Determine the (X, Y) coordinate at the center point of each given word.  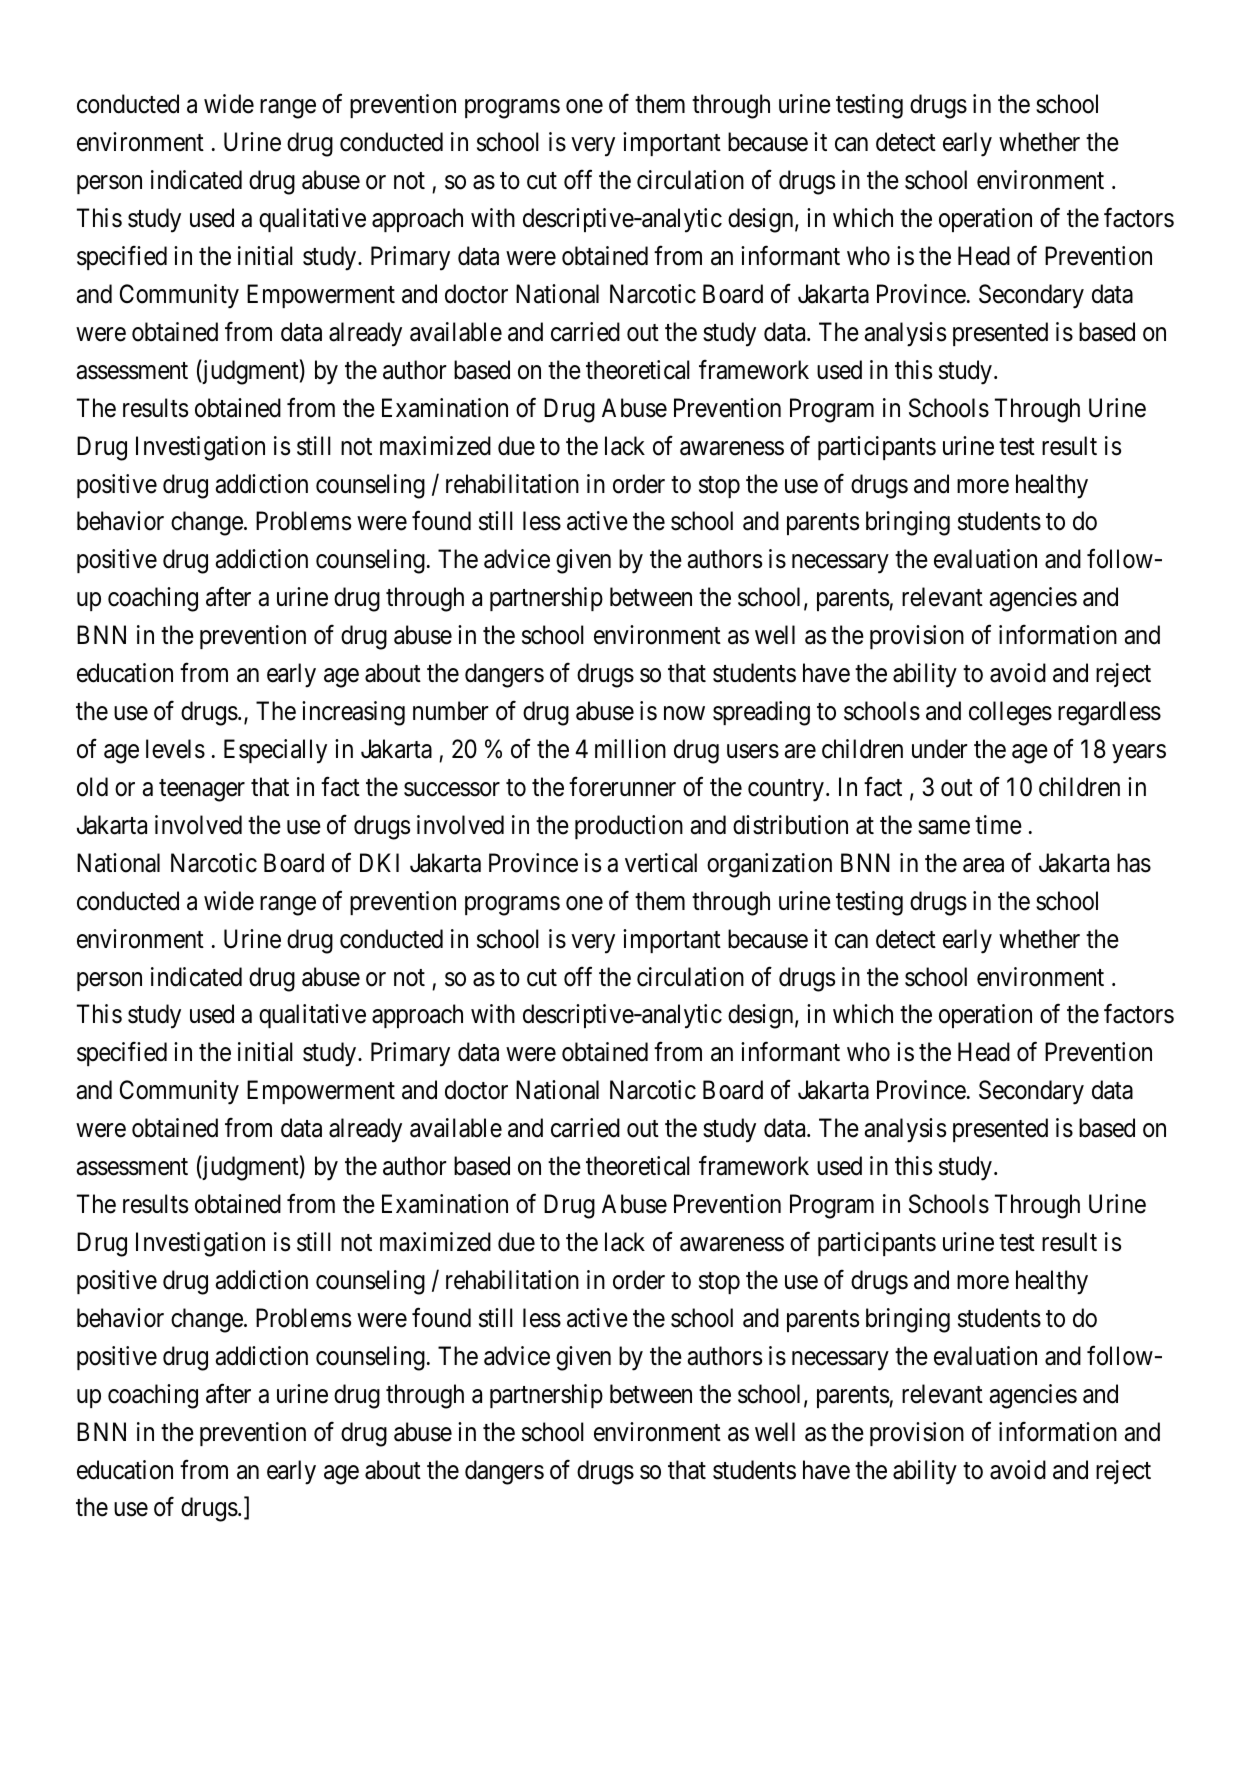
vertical (661, 863)
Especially (275, 751)
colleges (1010, 713)
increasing (353, 713)
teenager (202, 790)
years (1139, 754)
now (684, 713)
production (629, 827)
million (630, 749)
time (998, 825)
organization (769, 865)
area (983, 865)
